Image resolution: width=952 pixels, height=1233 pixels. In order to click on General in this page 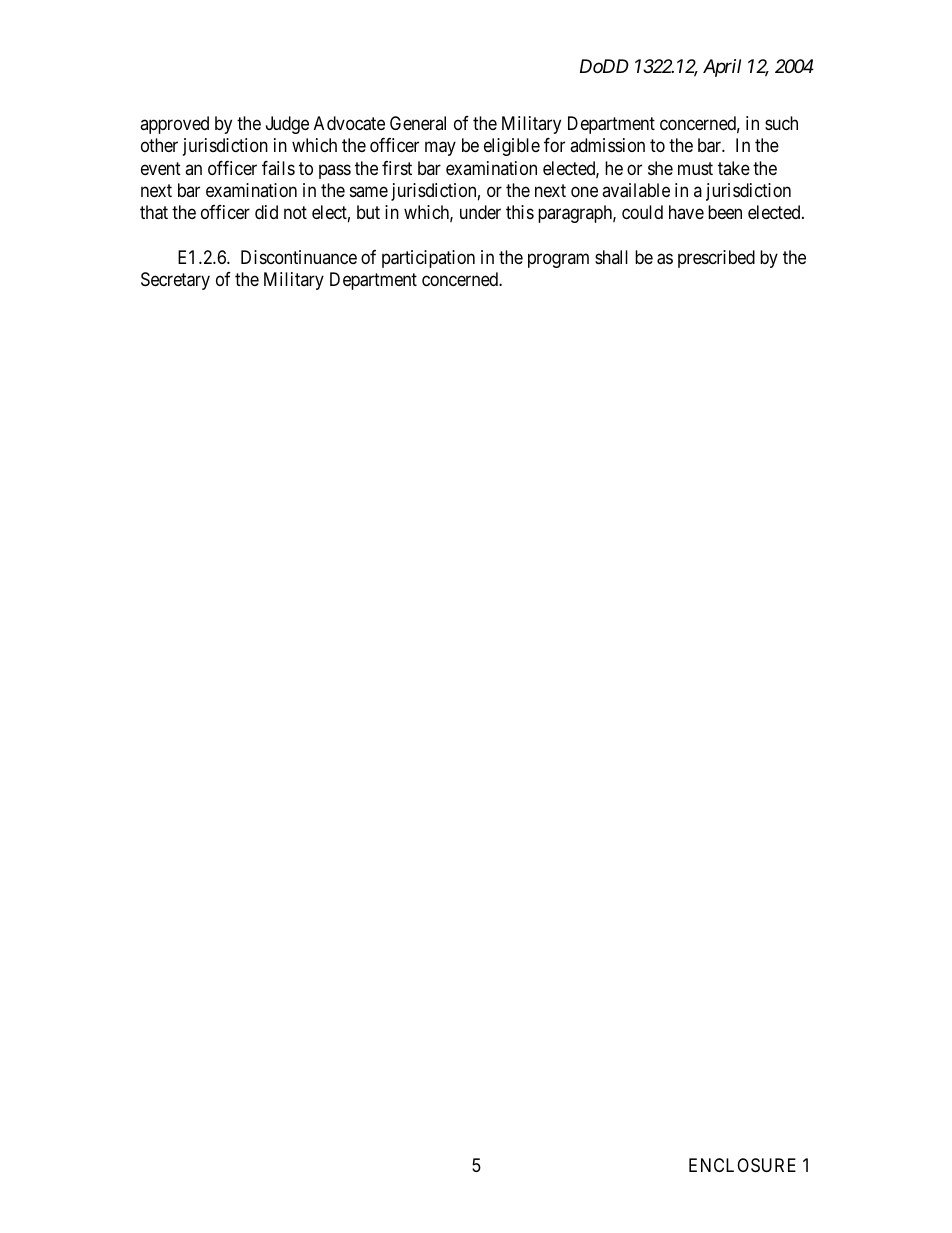, I will do `click(418, 123)`.
